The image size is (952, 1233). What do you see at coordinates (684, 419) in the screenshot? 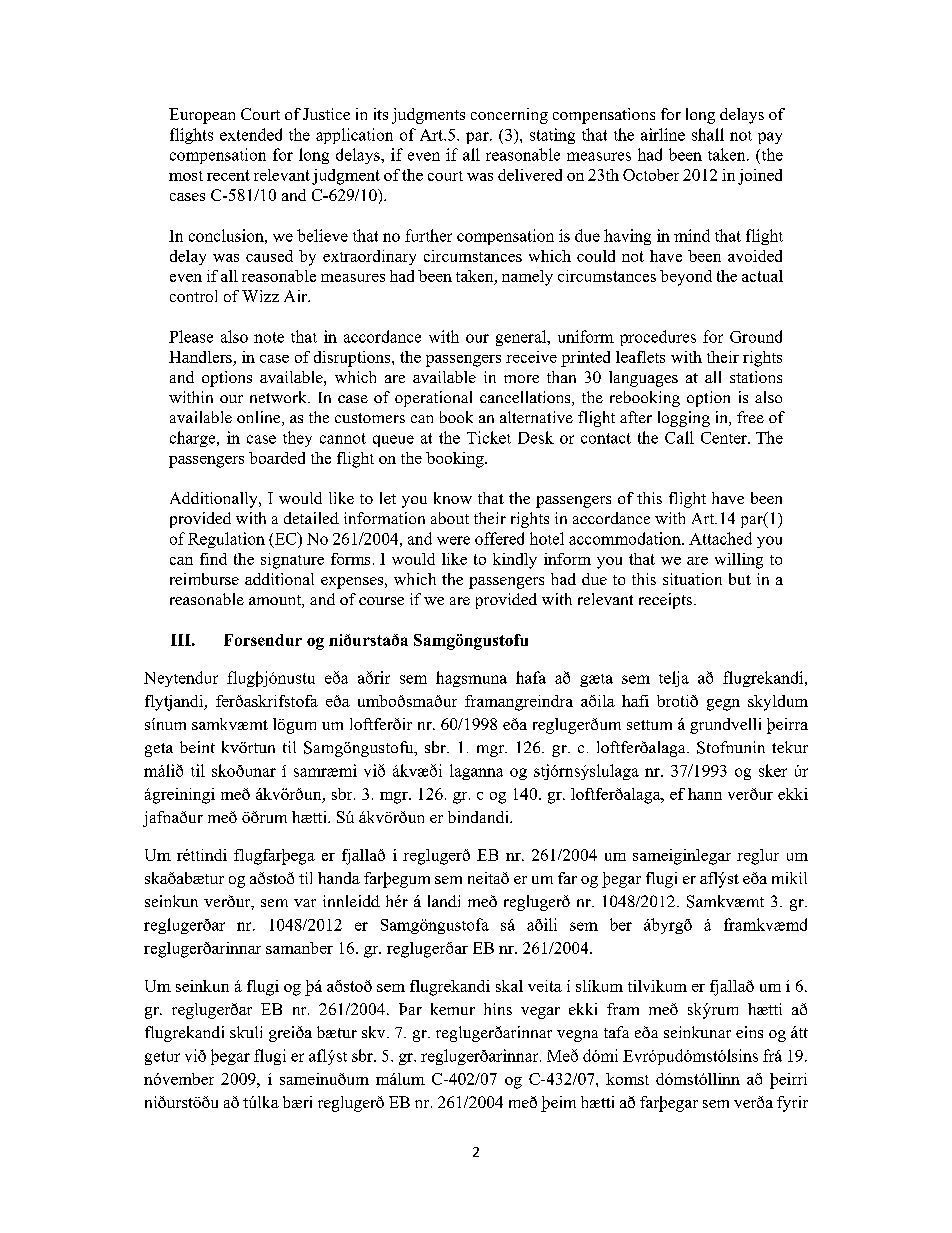
I see `logging` at bounding box center [684, 419].
